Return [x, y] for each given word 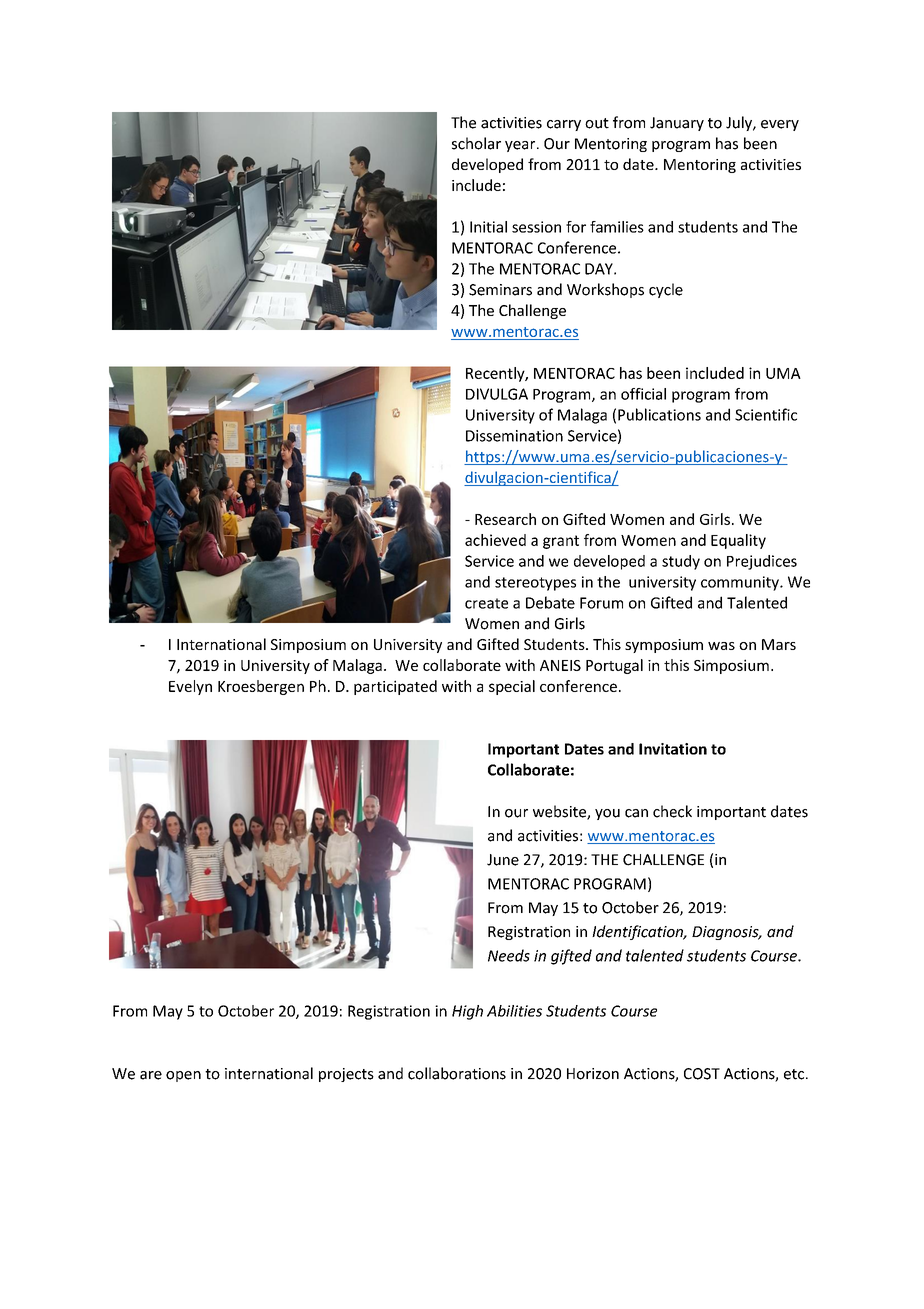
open [183, 1076]
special [512, 687]
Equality [738, 541]
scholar [476, 143]
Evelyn [190, 687]
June [503, 860]
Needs [509, 955]
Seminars [500, 290]
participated [395, 687]
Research [505, 519]
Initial [488, 227]
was [721, 646]
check [672, 811]
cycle [666, 290]
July [740, 123]
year [521, 146]
